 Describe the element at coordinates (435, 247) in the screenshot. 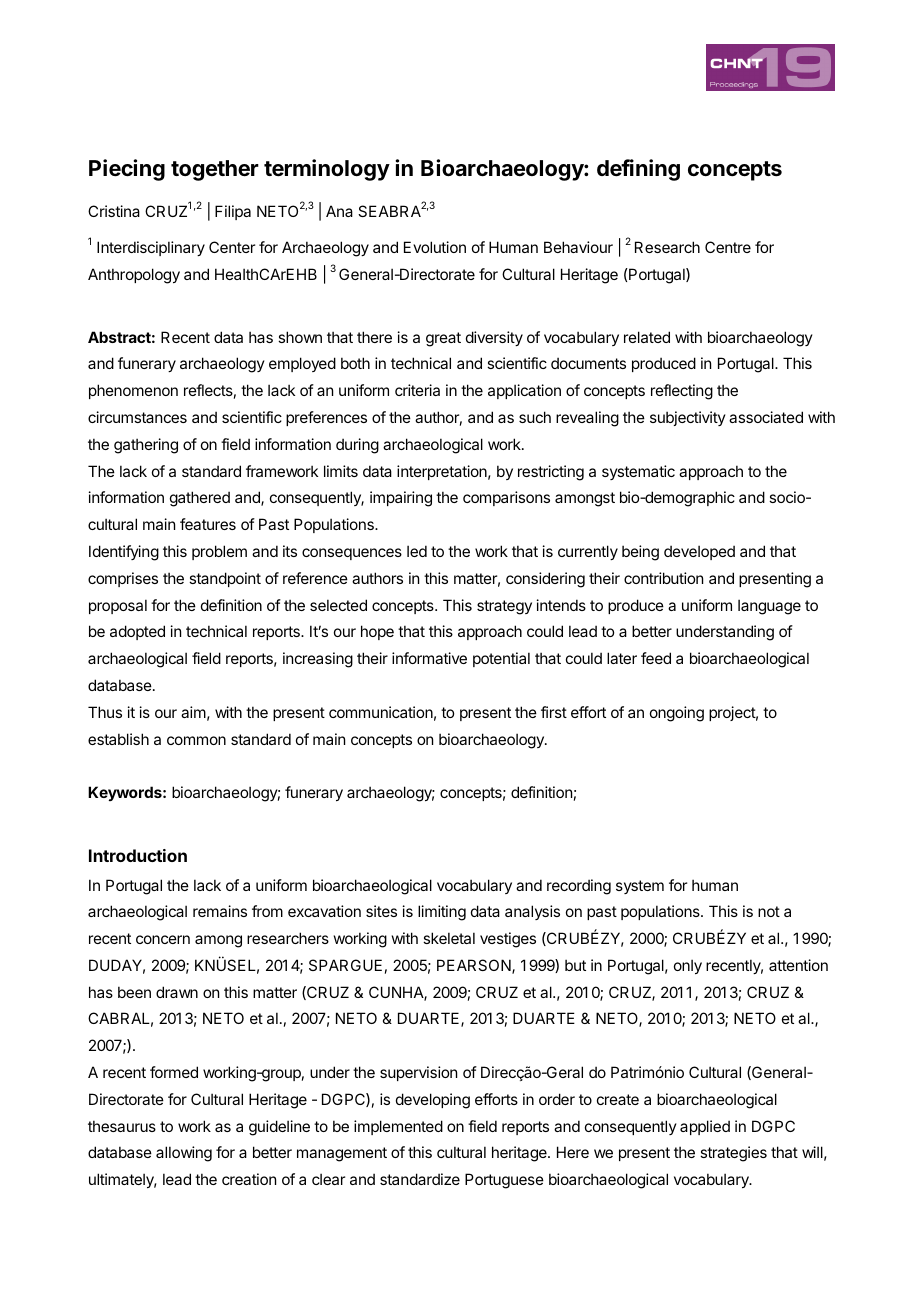

I see `Evolution` at that location.
